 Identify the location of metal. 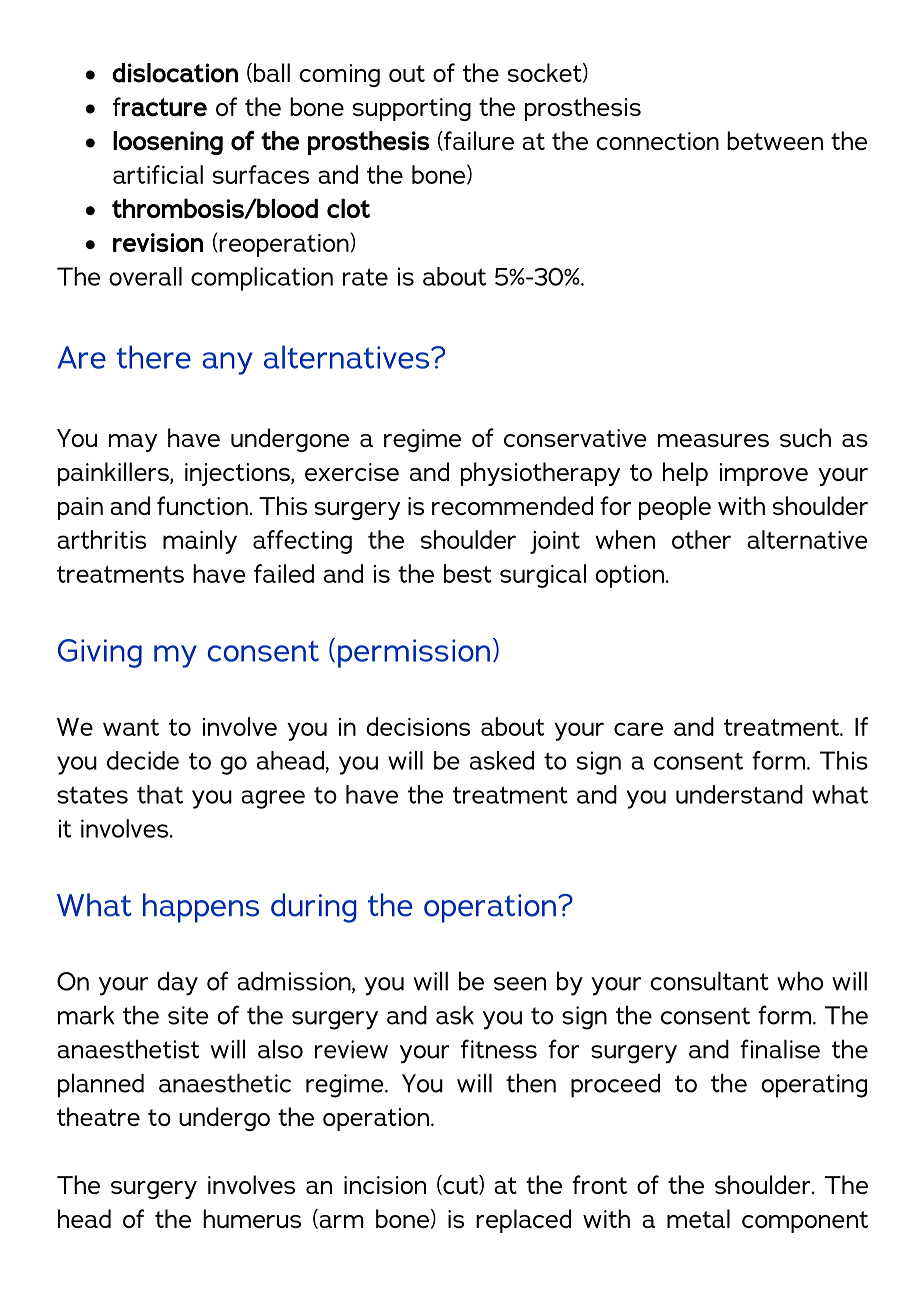
(698, 1218).
